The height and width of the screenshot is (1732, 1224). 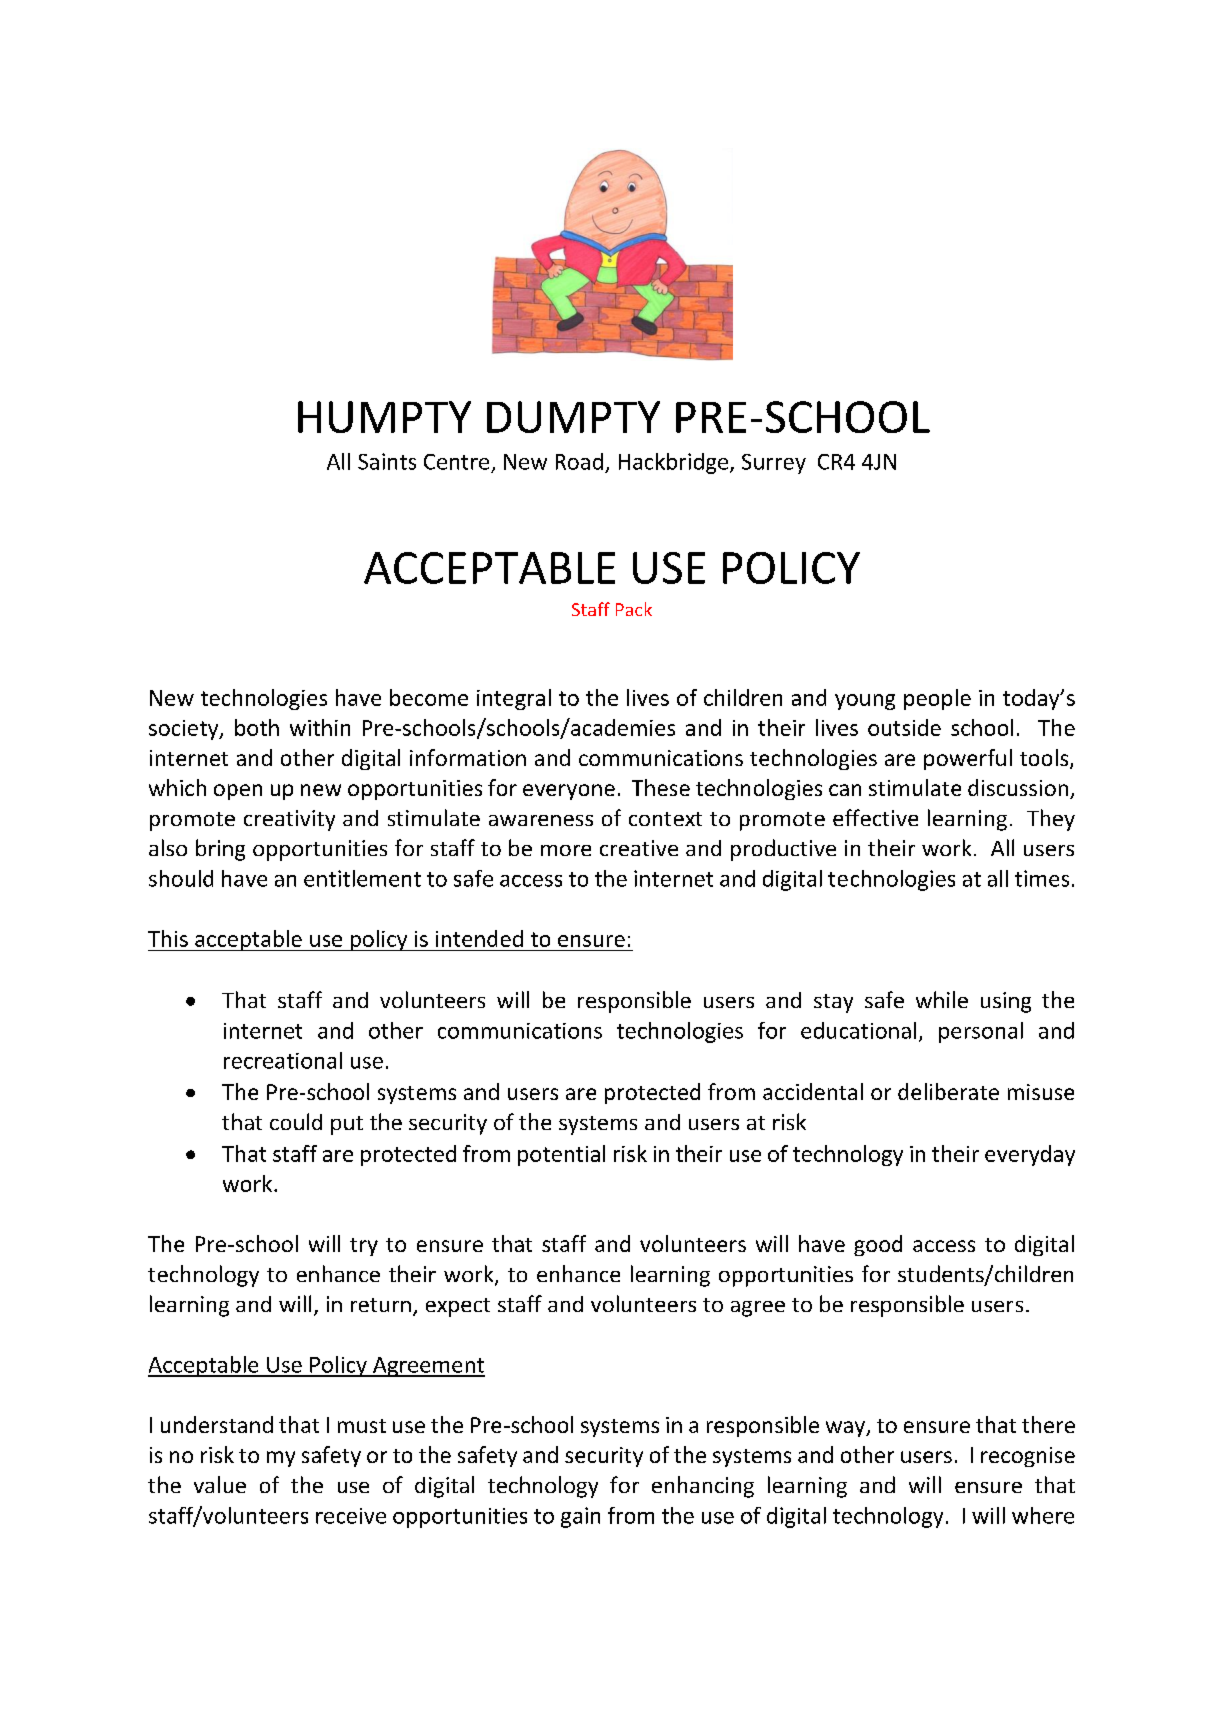 What do you see at coordinates (948, 1091) in the screenshot?
I see `deliberate` at bounding box center [948, 1091].
